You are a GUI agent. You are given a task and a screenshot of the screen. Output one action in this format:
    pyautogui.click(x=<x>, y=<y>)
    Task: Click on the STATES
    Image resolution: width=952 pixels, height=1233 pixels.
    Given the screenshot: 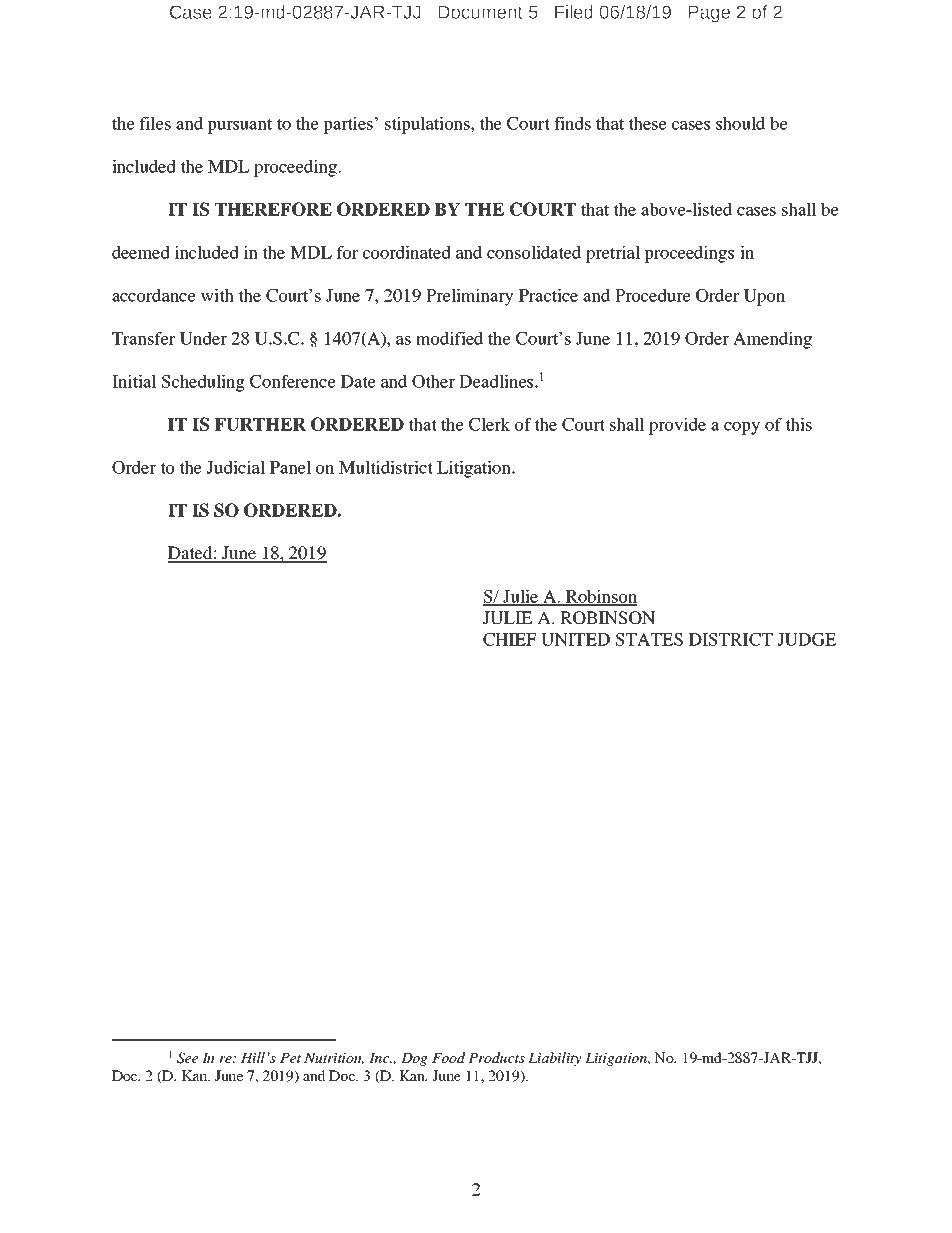 What is the action you would take?
    pyautogui.click(x=649, y=639)
